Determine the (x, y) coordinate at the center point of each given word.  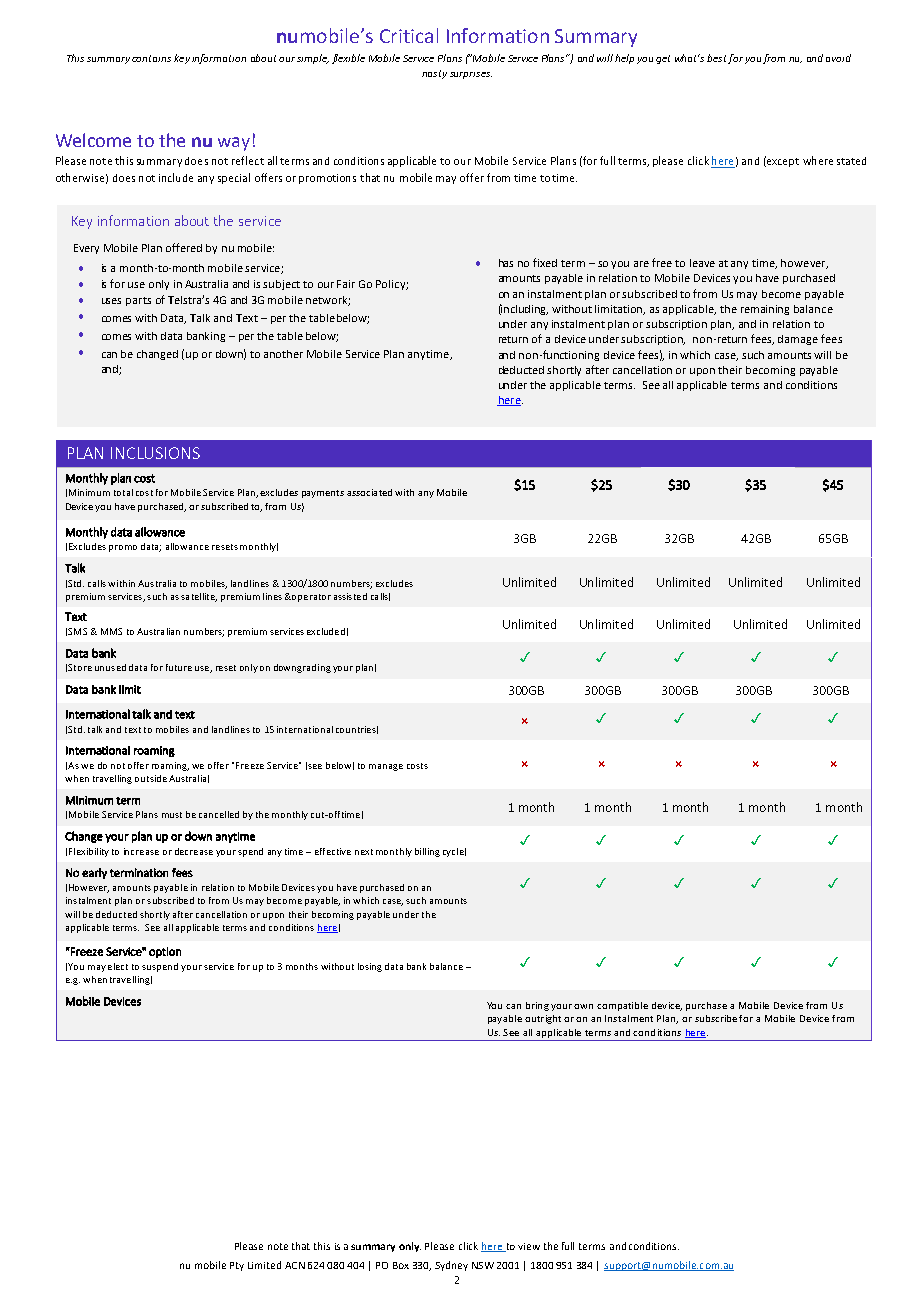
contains (151, 58)
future (179, 667)
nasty (434, 74)
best (716, 58)
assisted (350, 596)
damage (798, 340)
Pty (237, 1266)
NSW (483, 1265)
